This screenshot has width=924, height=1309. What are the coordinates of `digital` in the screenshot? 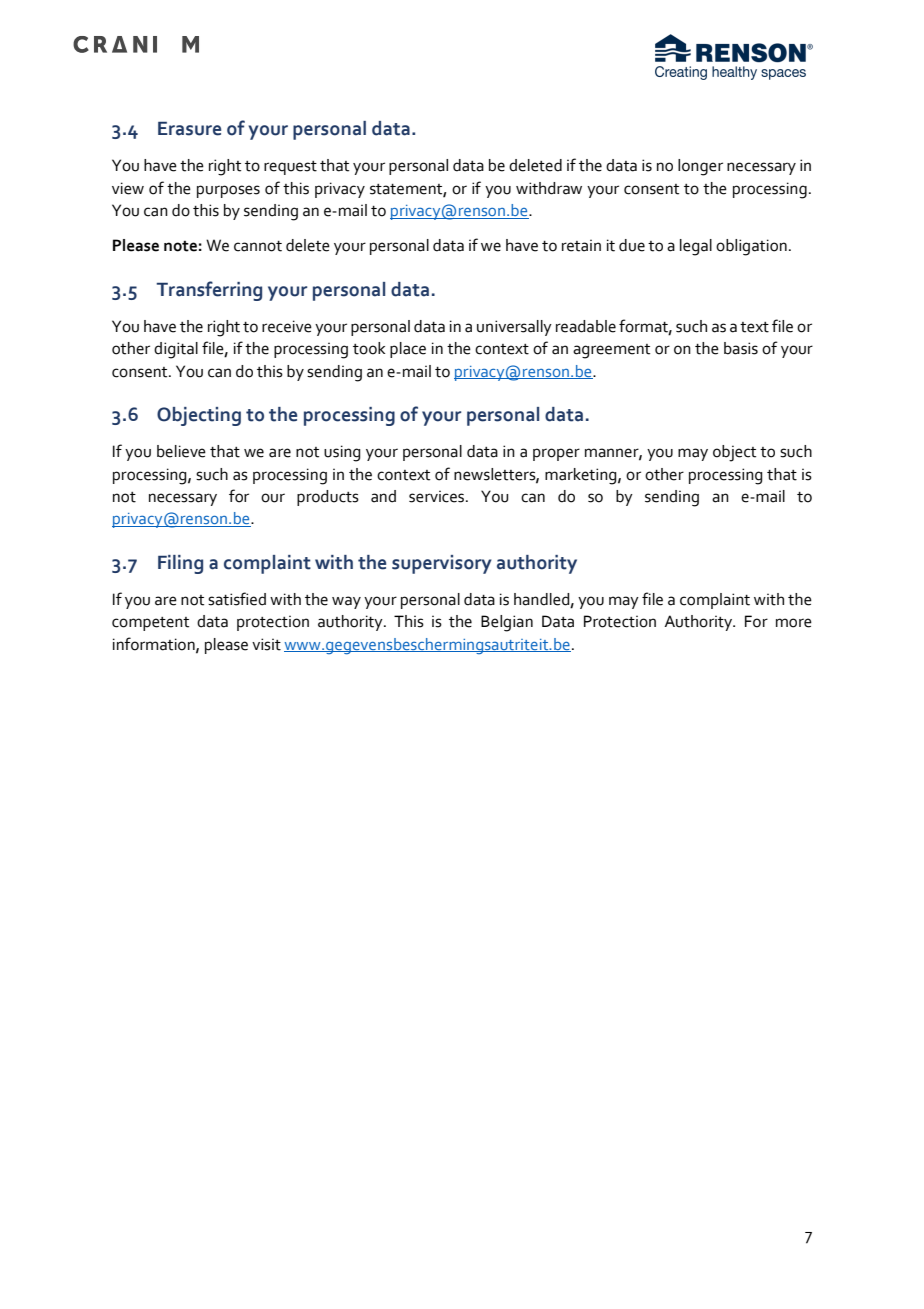 It's located at (176, 350).
